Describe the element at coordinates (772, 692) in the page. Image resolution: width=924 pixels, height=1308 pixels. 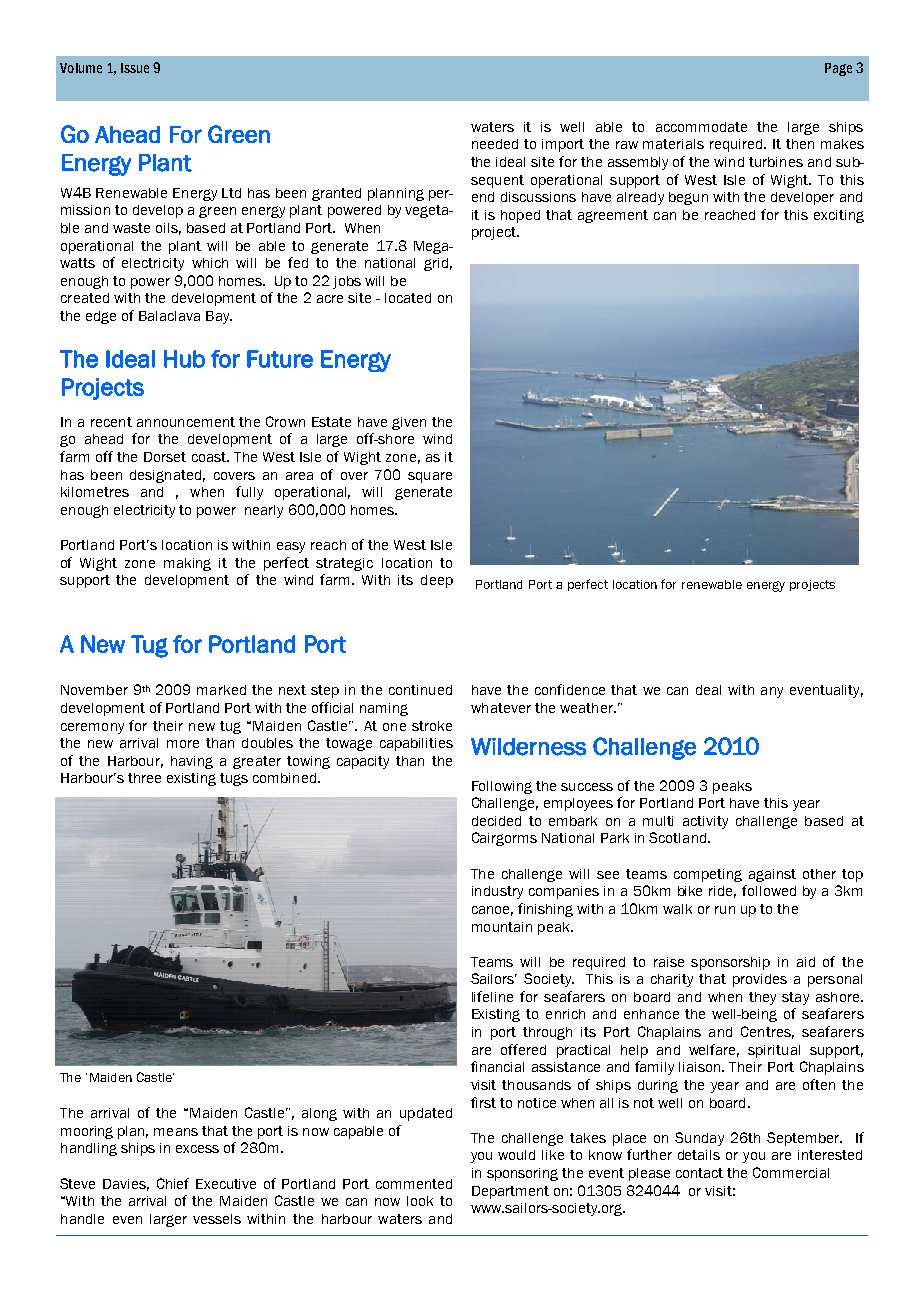
I see `any` at that location.
